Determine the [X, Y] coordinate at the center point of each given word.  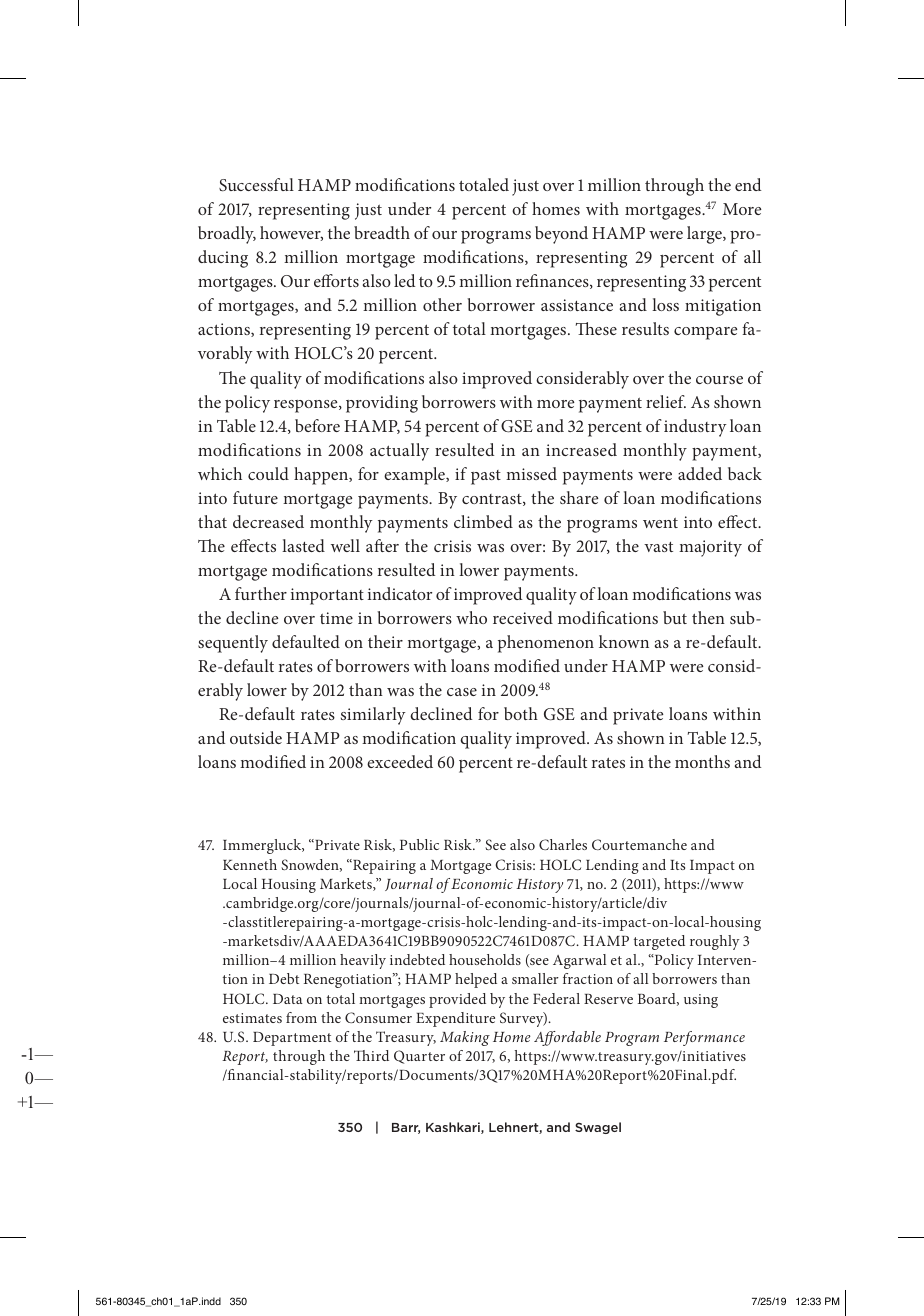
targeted [659, 942]
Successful [256, 185]
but [675, 617]
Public [419, 844]
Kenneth [250, 864]
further [261, 593]
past [486, 477]
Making [465, 1038]
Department [292, 1039]
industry [695, 428]
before [317, 425]
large [705, 235]
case [462, 692]
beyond [561, 235]
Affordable [567, 1038]
